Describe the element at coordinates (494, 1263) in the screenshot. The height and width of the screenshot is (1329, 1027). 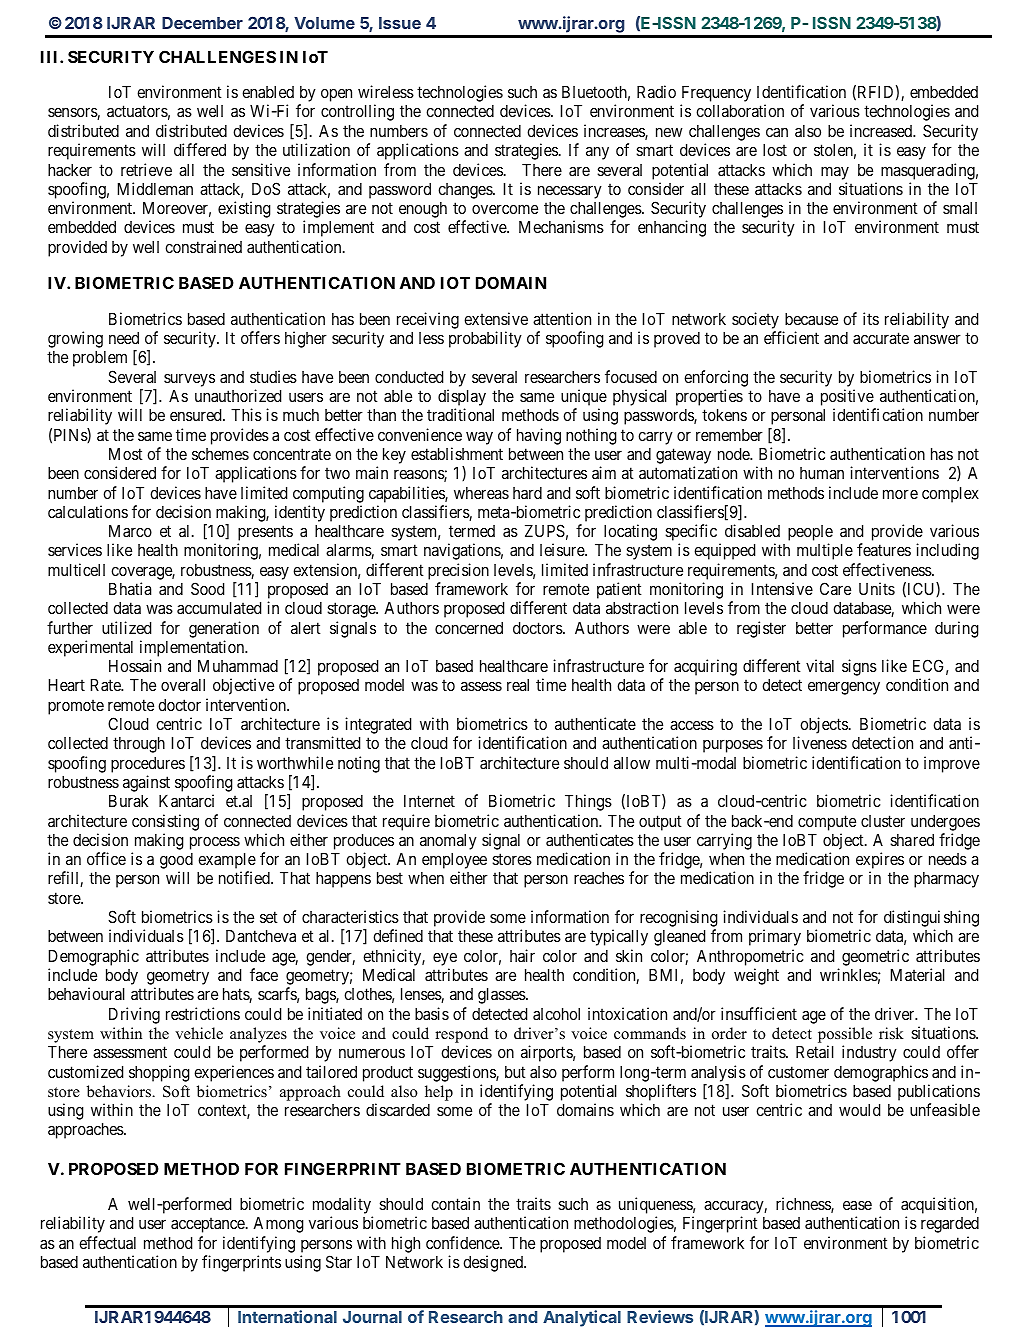
I see `designed` at that location.
